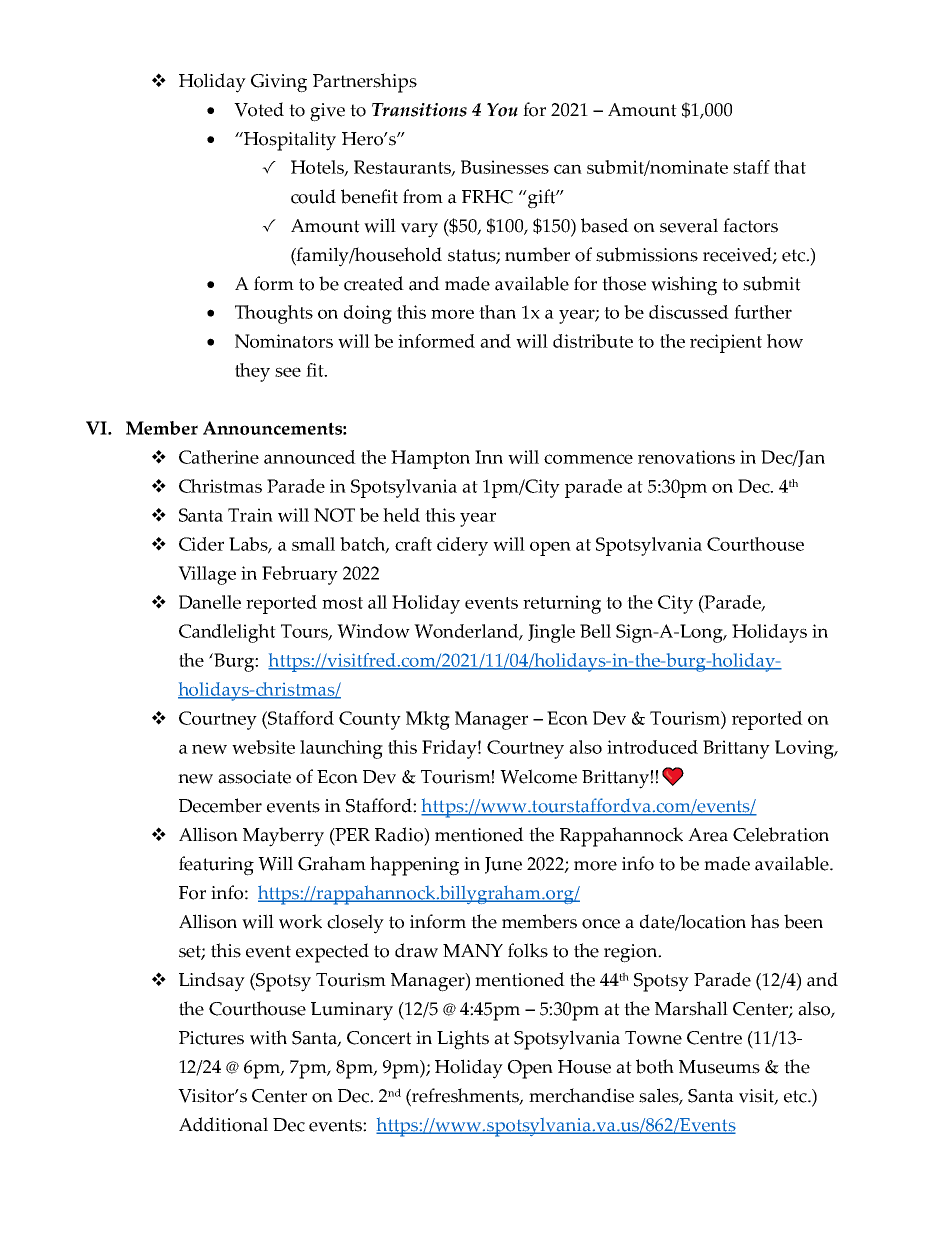 The image size is (952, 1233). What do you see at coordinates (562, 604) in the document?
I see `returning` at bounding box center [562, 604].
